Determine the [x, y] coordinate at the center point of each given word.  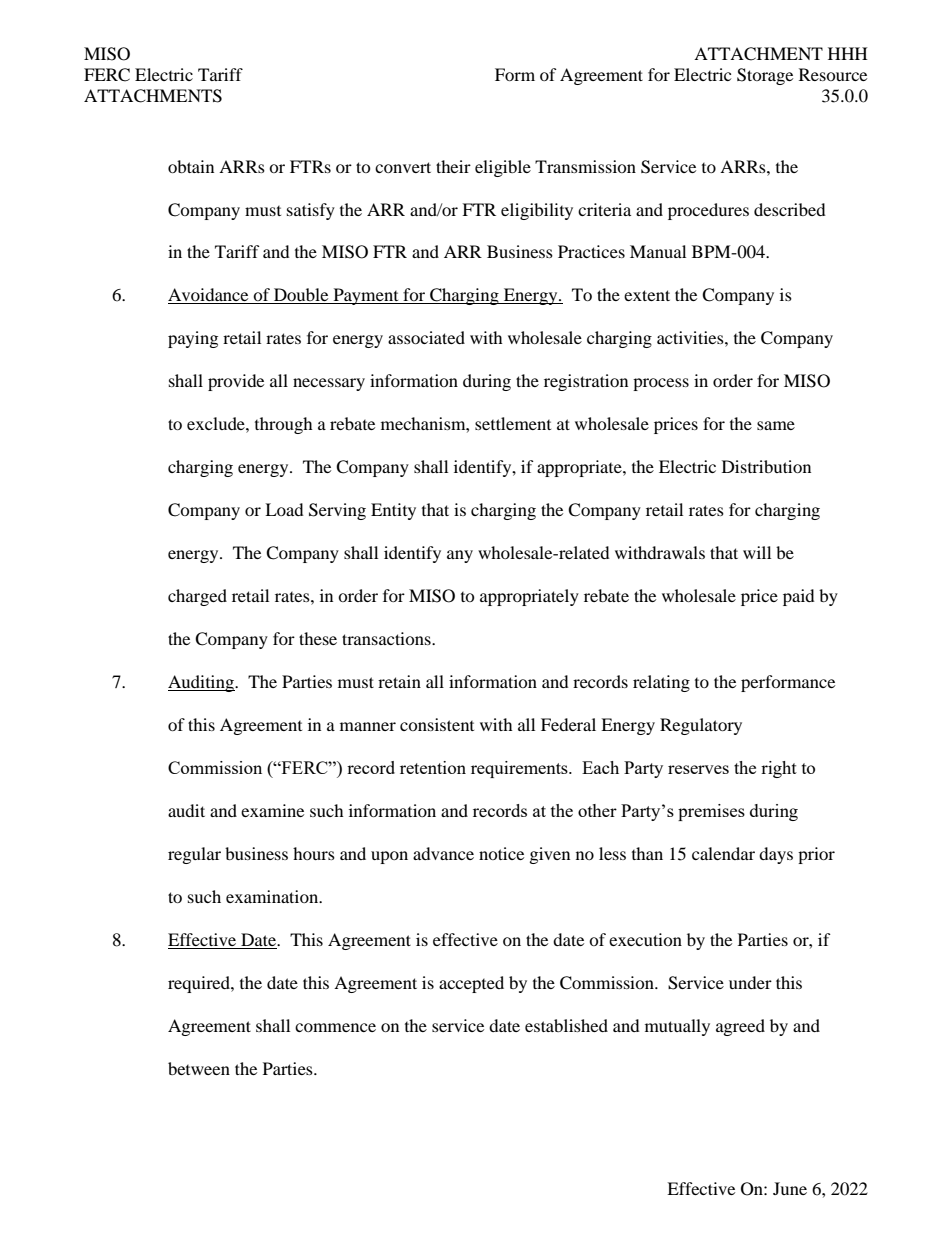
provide [236, 382]
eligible [503, 168]
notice [501, 853]
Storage [765, 76]
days [776, 855]
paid [799, 597]
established [566, 1025]
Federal [568, 724]
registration [586, 382]
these [318, 638]
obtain [191, 166]
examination [273, 896]
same [776, 425]
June [790, 1188]
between [199, 1068]
